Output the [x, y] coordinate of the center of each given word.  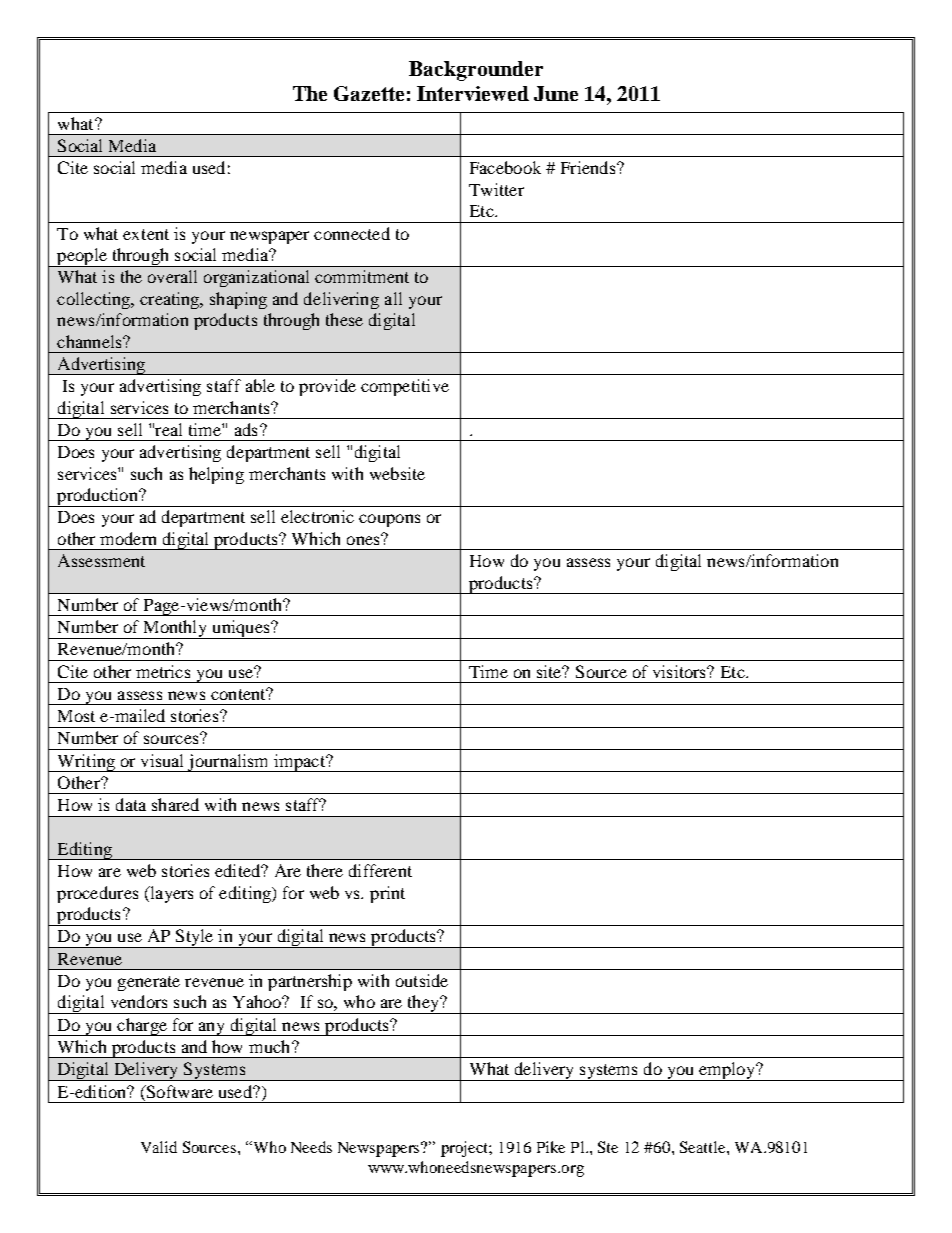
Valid [159, 1147]
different [380, 870]
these [344, 319]
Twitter [496, 189]
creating [171, 300]
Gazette [369, 93]
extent [146, 234]
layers [170, 894]
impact [299, 763]
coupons [389, 520]
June [556, 93]
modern [128, 538]
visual [162, 760]
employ [727, 1071]
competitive [405, 387]
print [387, 894]
